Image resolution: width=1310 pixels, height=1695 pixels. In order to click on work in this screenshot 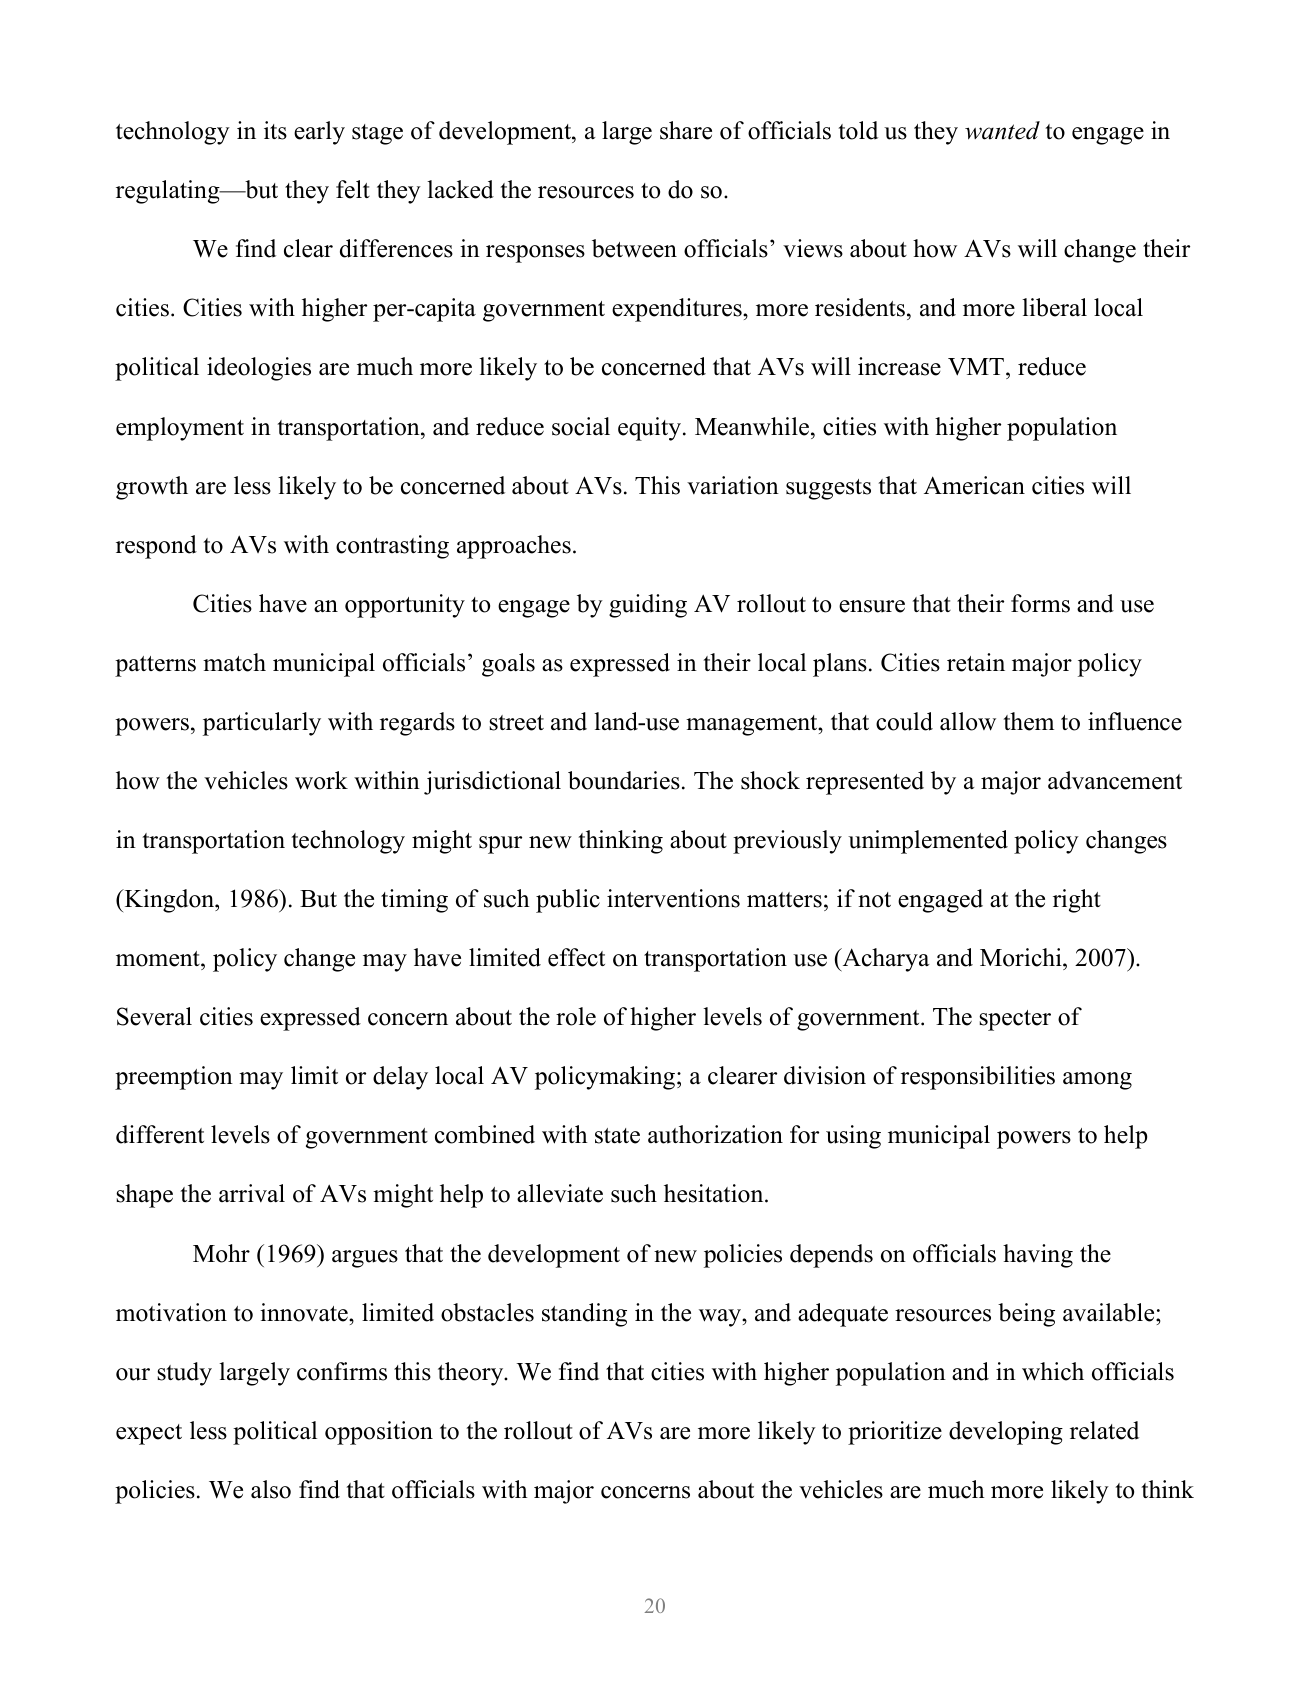, I will do `click(321, 780)`.
